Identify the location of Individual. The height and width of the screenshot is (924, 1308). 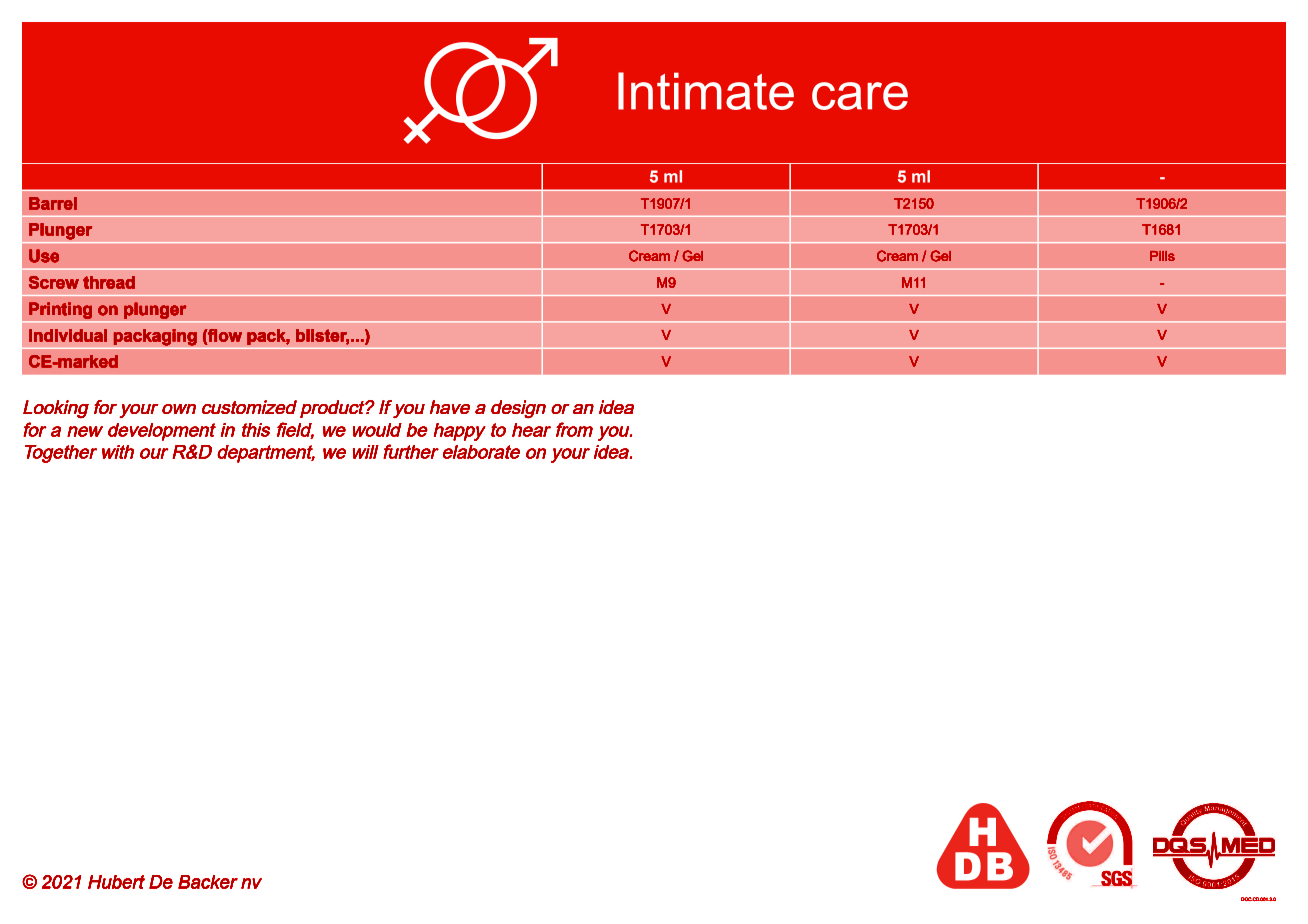
(68, 335).
